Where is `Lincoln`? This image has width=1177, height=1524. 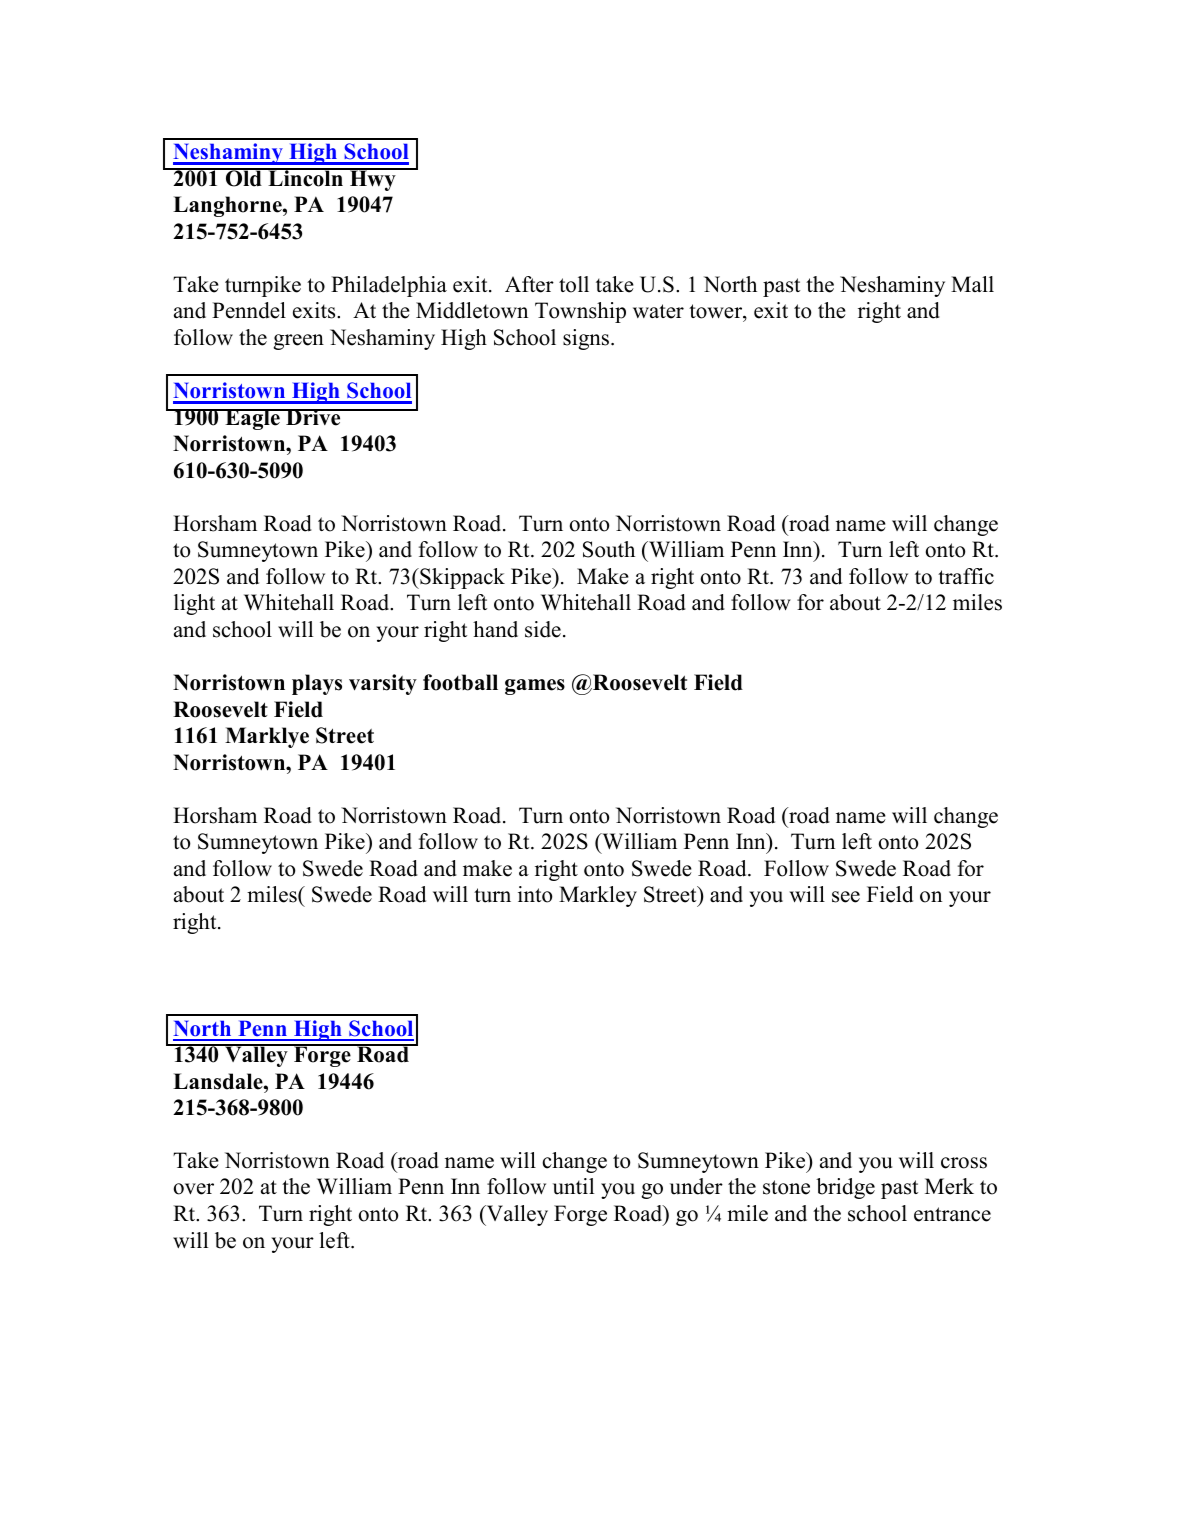 Lincoln is located at coordinates (306, 177).
